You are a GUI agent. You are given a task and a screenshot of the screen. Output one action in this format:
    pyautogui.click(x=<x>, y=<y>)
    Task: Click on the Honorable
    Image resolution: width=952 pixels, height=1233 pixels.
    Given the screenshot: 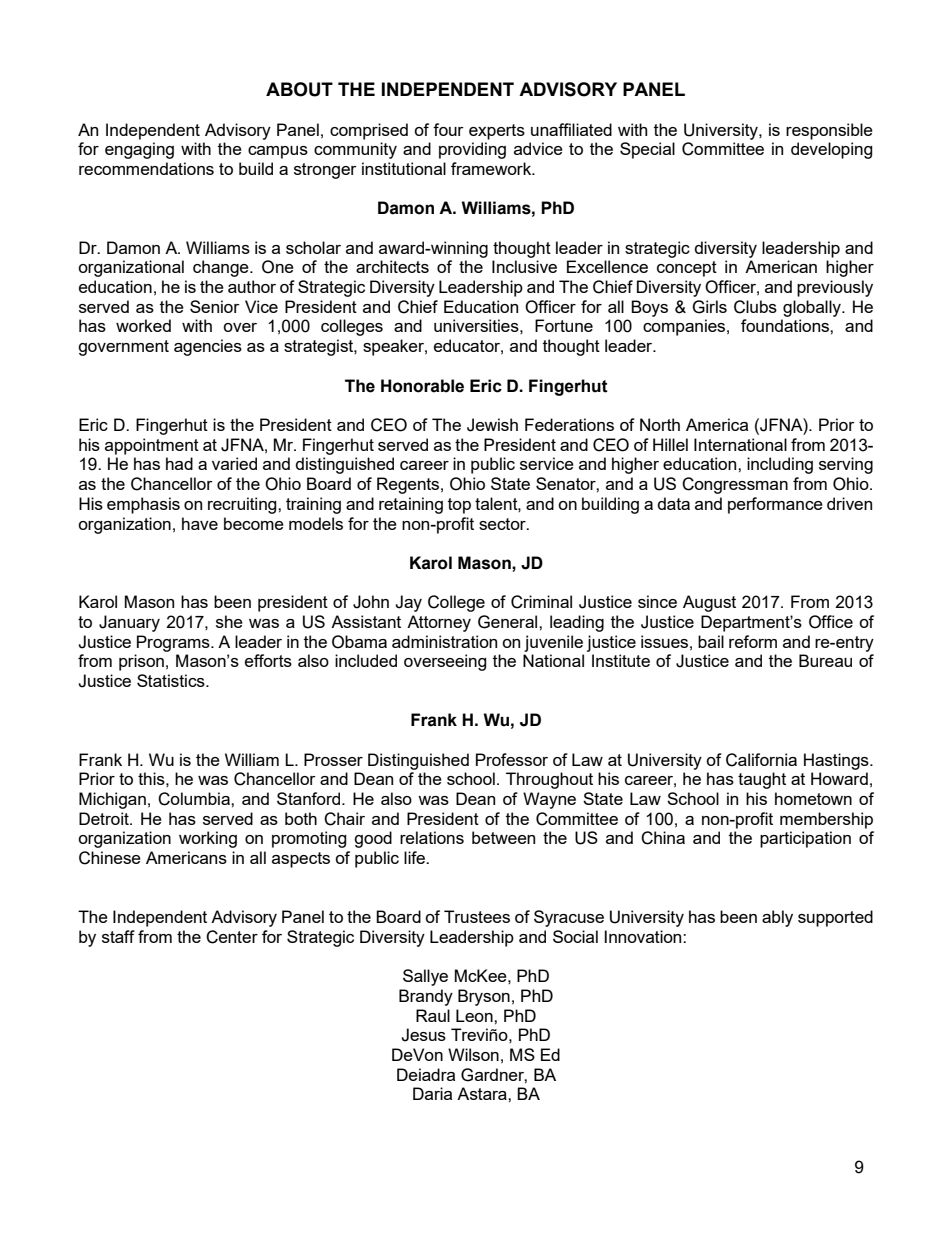 What is the action you would take?
    pyautogui.click(x=422, y=386)
